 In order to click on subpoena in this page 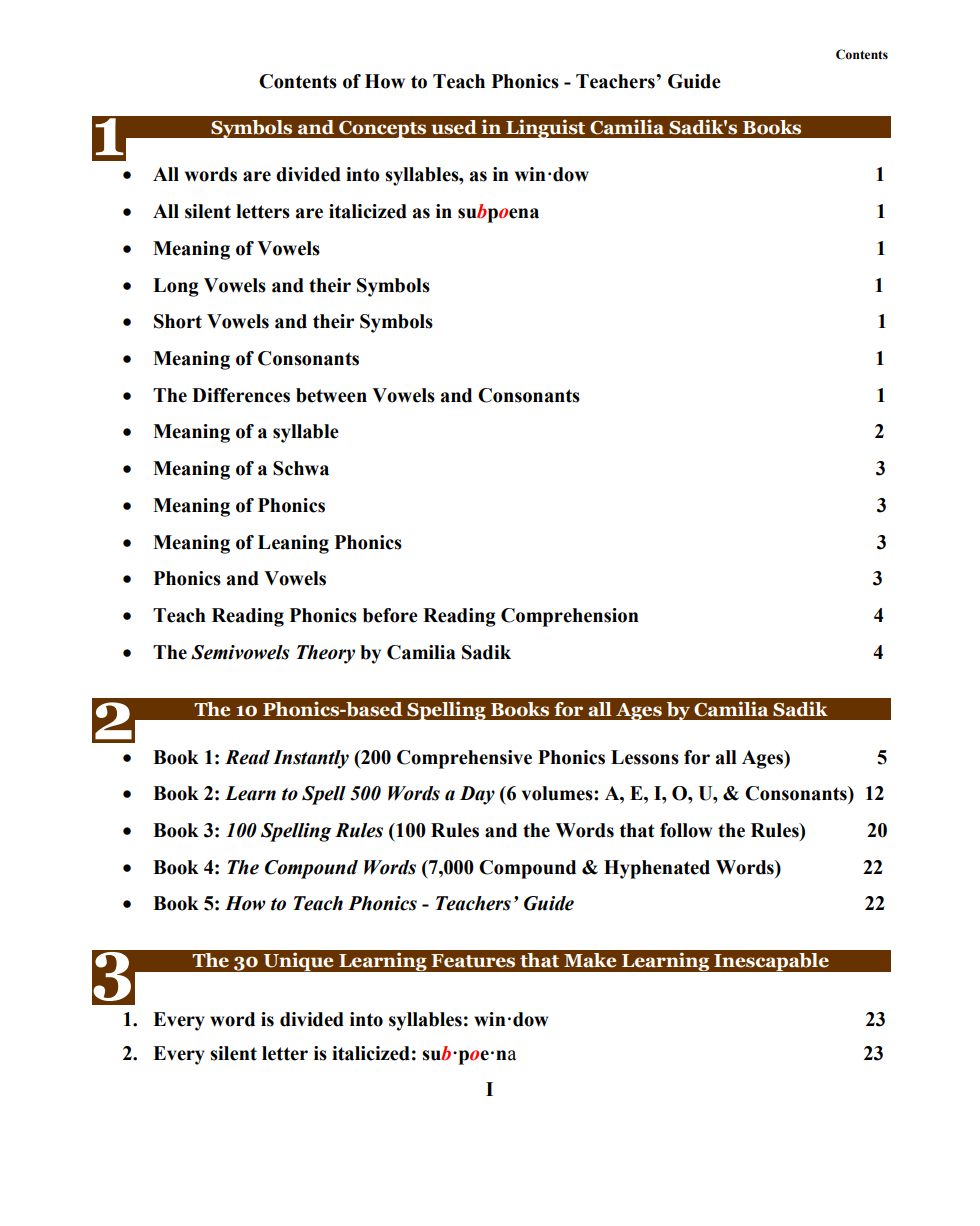, I will do `click(498, 213)`.
